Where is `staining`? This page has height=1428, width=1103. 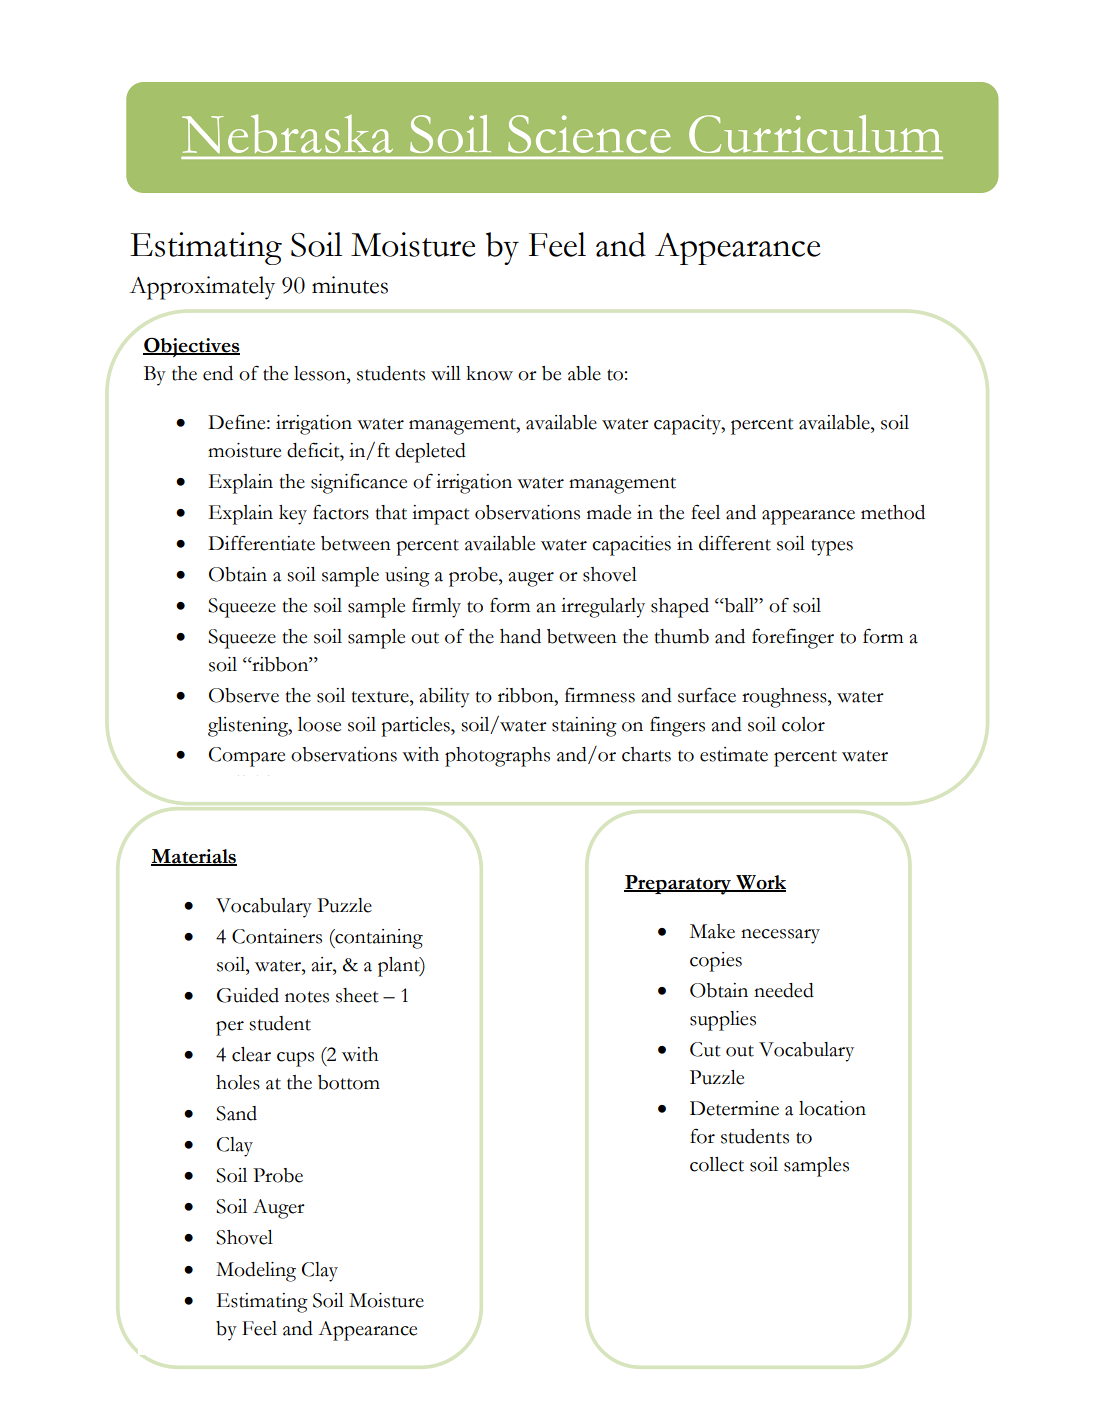
staining is located at coordinates (584, 727).
